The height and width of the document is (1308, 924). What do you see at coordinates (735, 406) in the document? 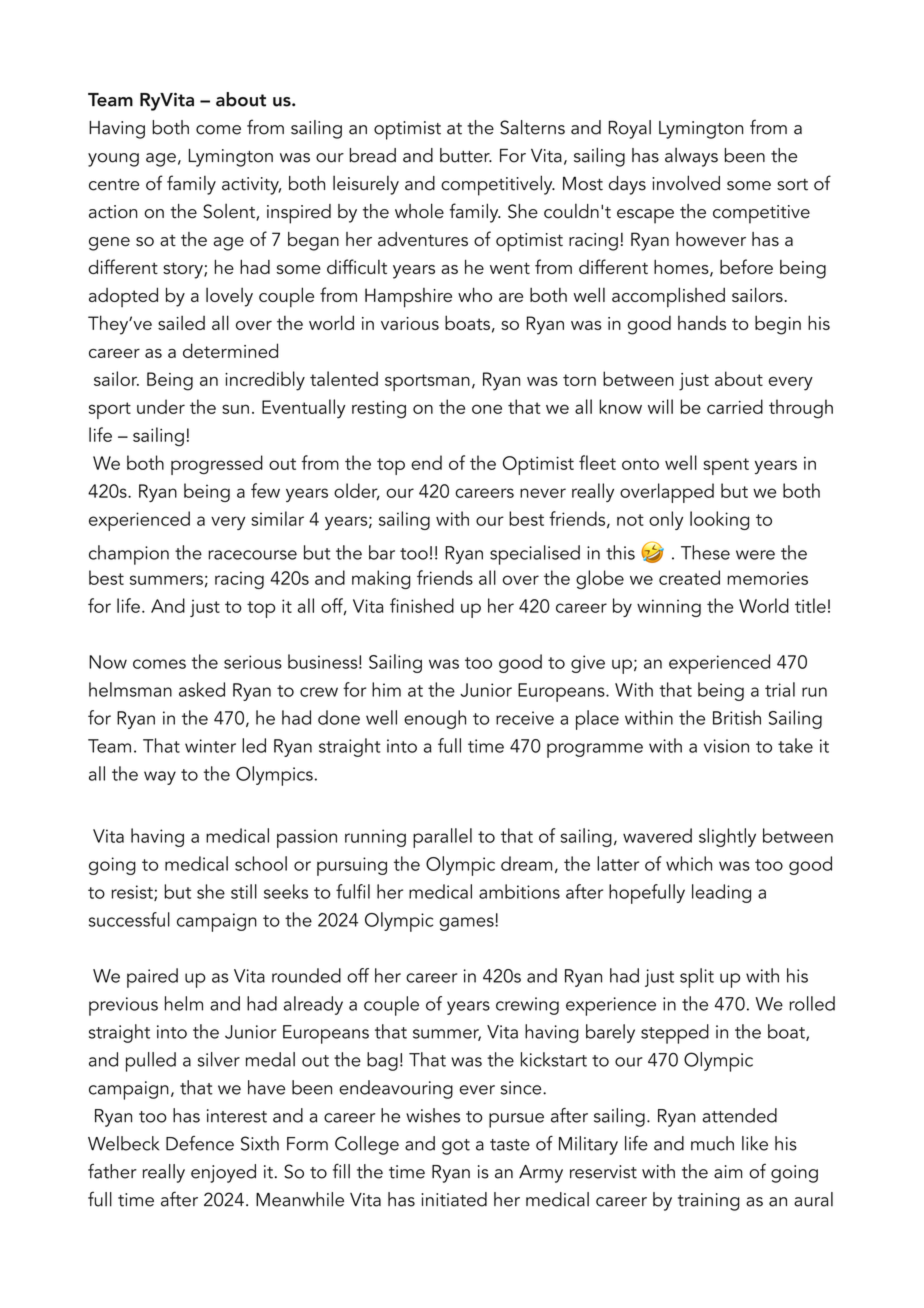
I see `carried` at bounding box center [735, 406].
